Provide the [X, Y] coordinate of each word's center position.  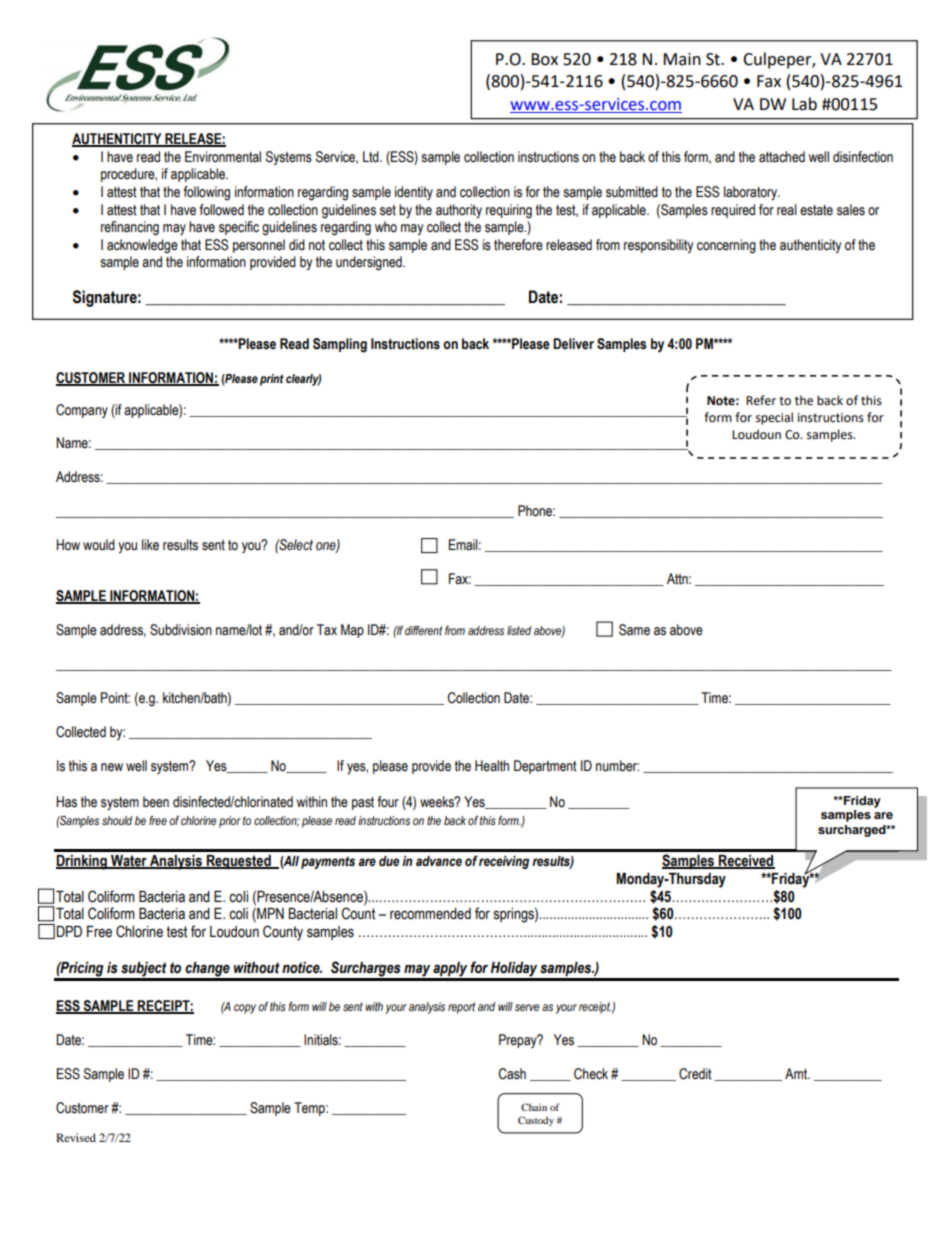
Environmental [223, 157]
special [774, 418]
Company [82, 411]
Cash [512, 1074]
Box [544, 59]
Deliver [573, 344]
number [617, 766]
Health [492, 766]
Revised [76, 1137]
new [112, 767]
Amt [797, 1074]
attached [782, 157]
